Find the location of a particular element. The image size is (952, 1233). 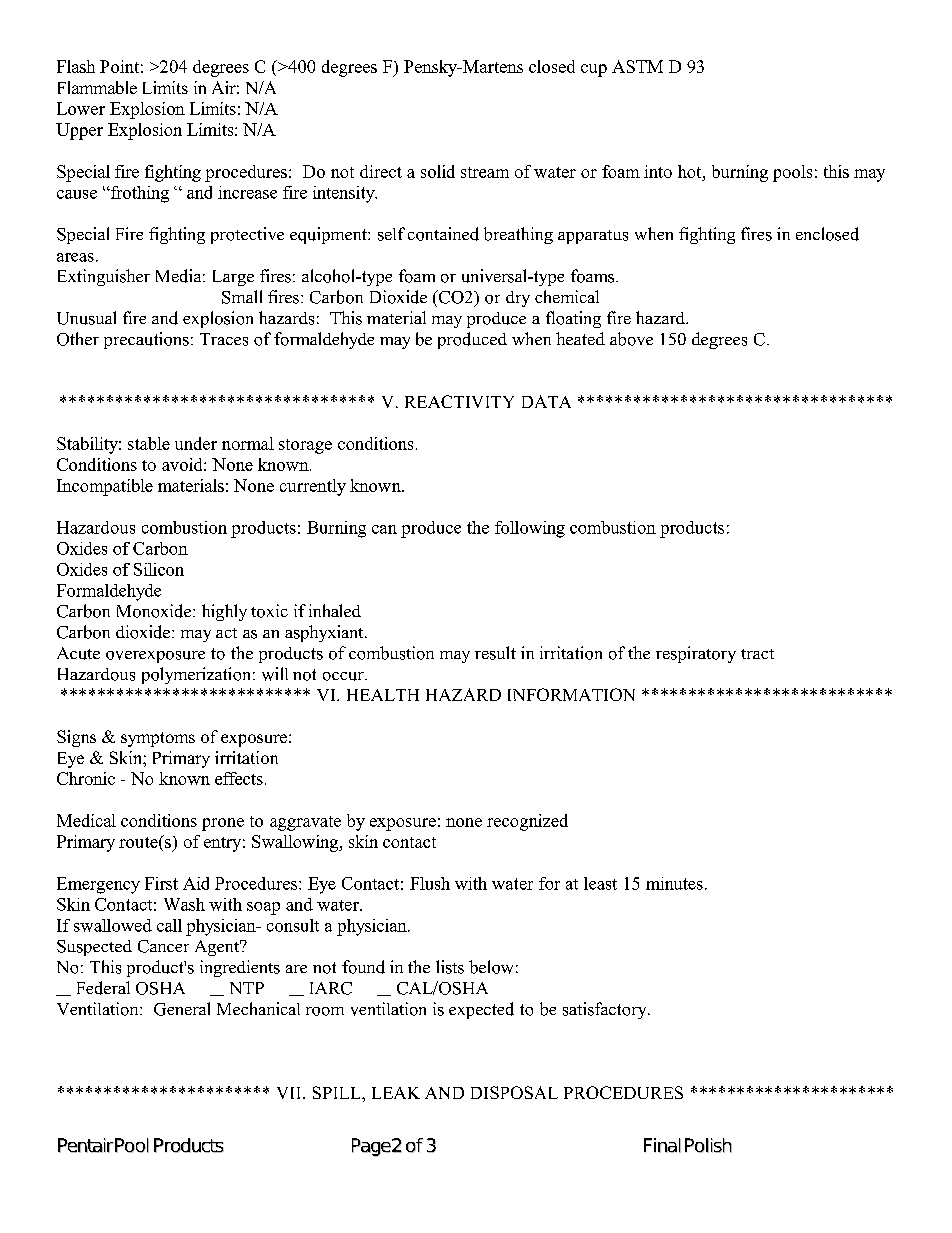

stable is located at coordinates (149, 443).
